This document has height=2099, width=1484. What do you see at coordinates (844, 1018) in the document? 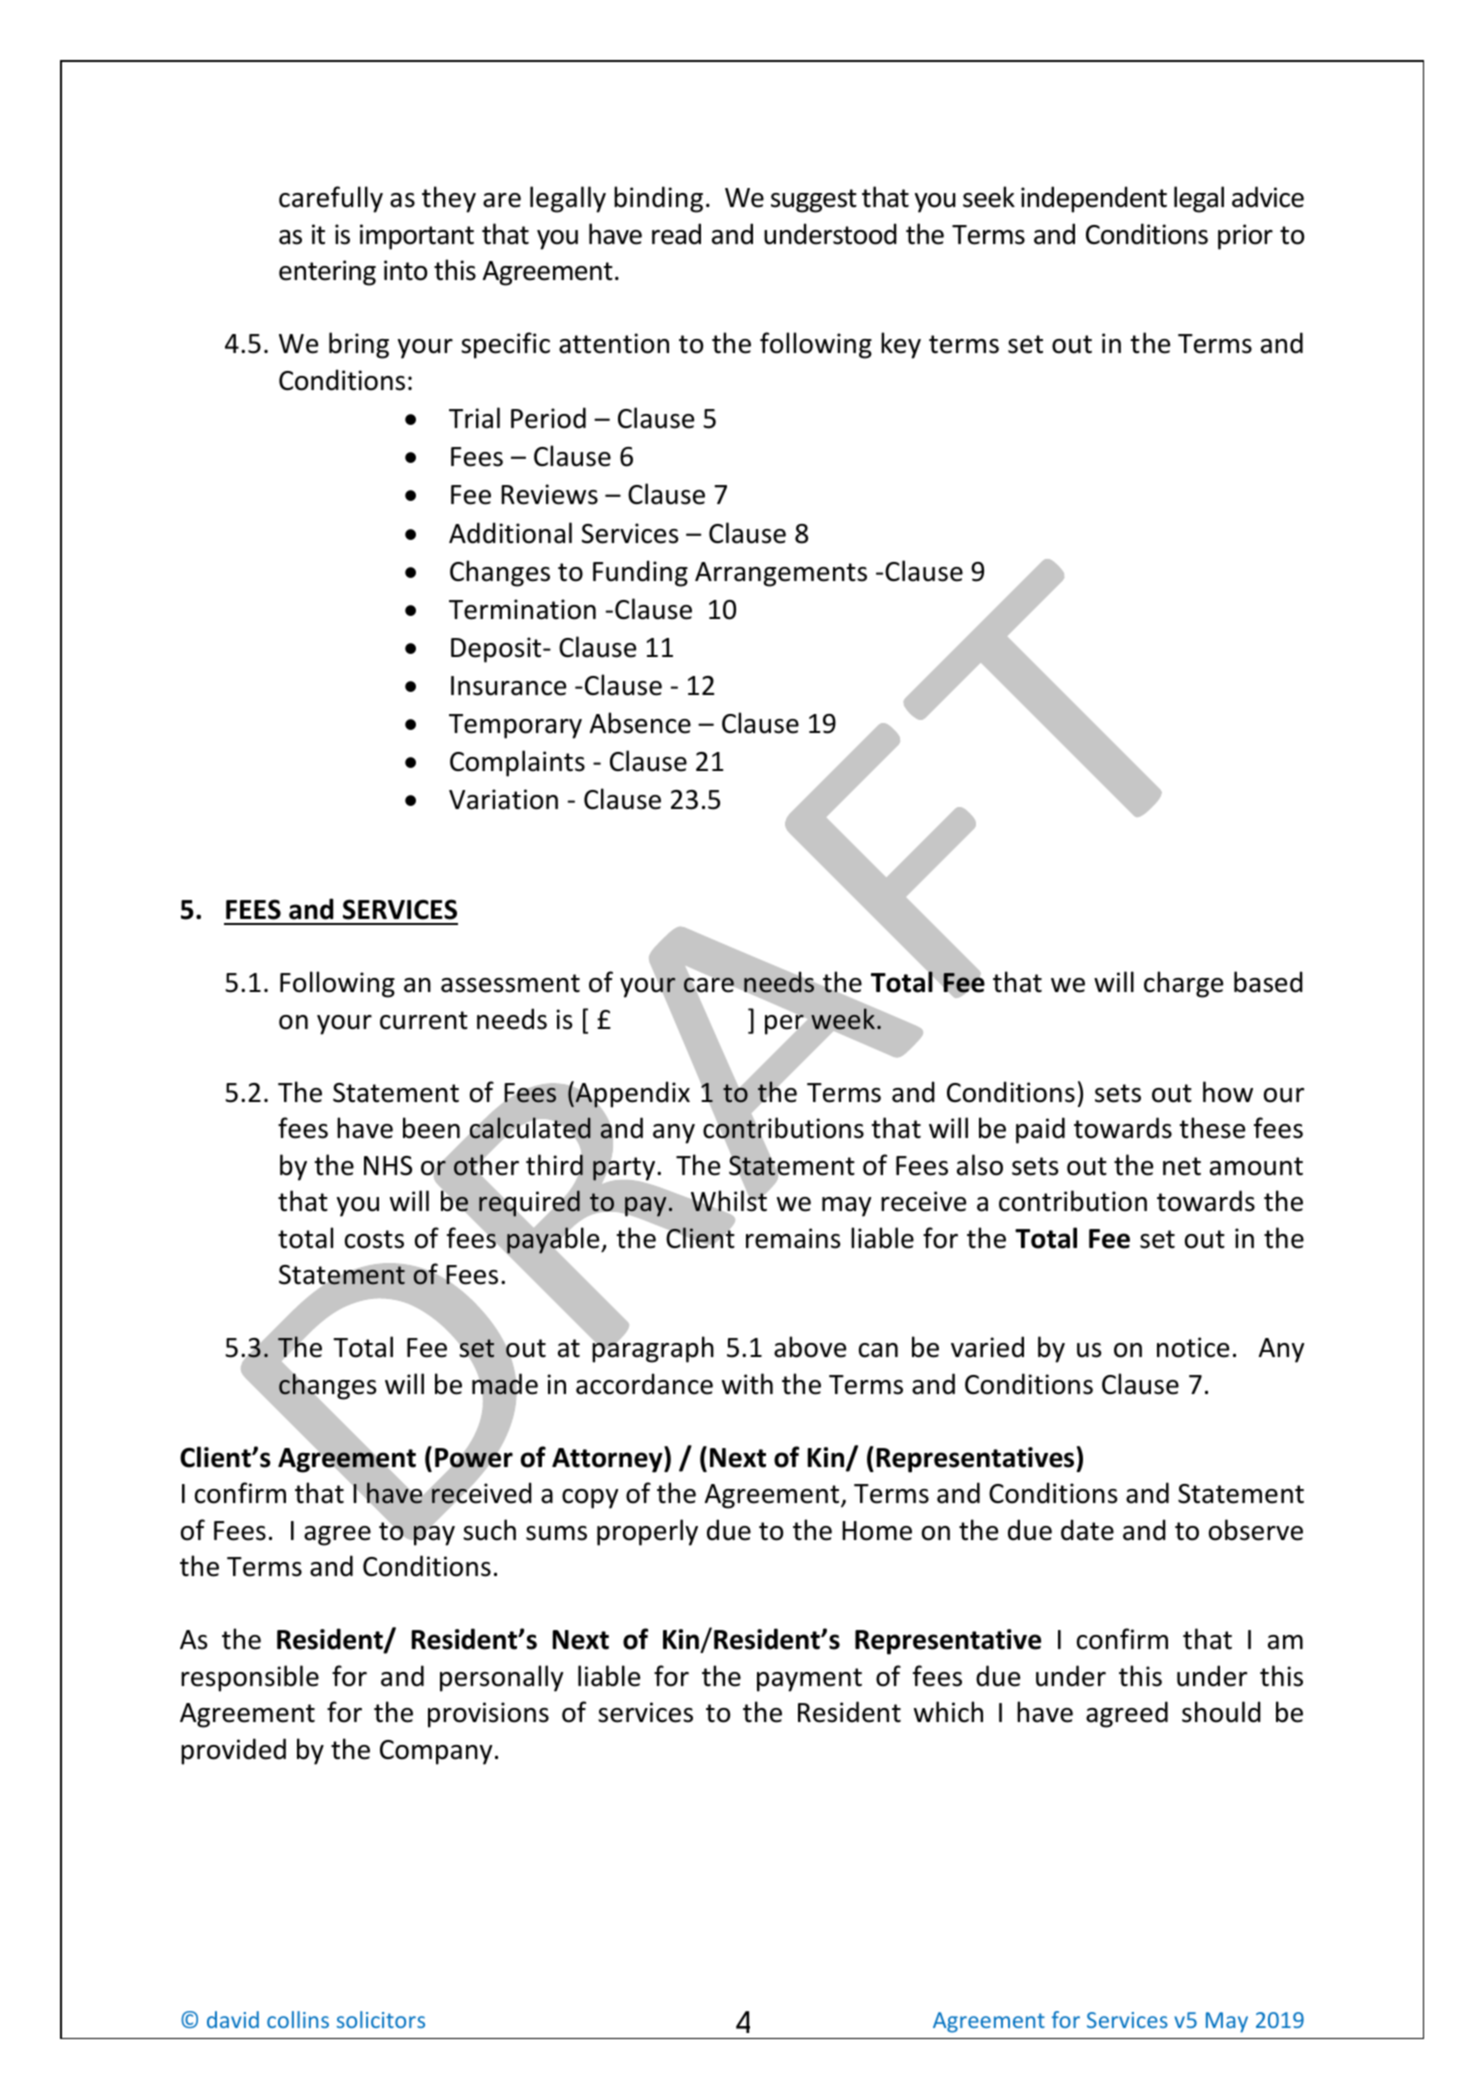
I see `week` at bounding box center [844, 1018].
